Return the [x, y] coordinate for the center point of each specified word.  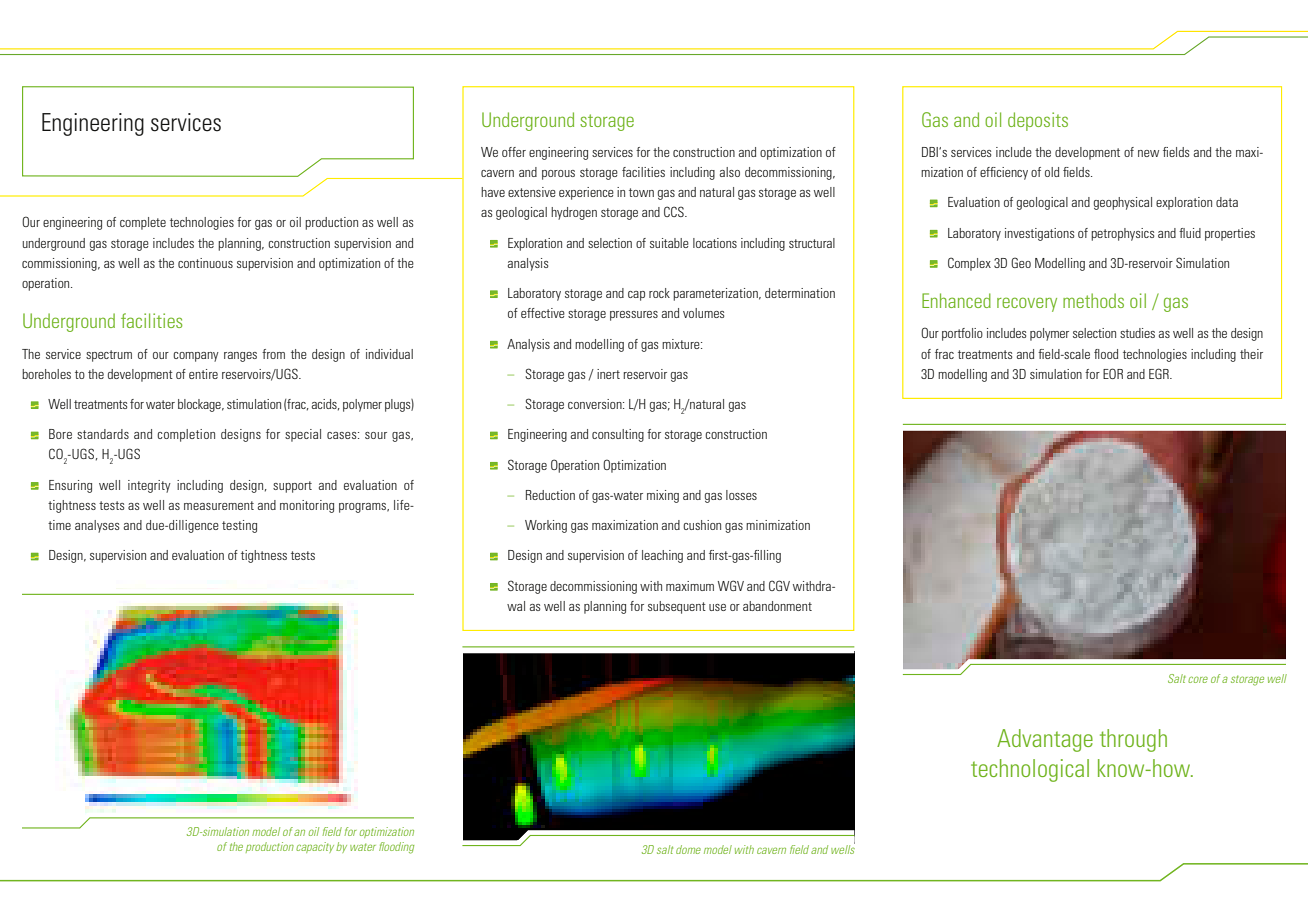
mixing [663, 496]
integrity [149, 486]
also [730, 172]
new [1148, 153]
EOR [1113, 373]
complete [143, 223]
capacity [315, 847]
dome [688, 849]
